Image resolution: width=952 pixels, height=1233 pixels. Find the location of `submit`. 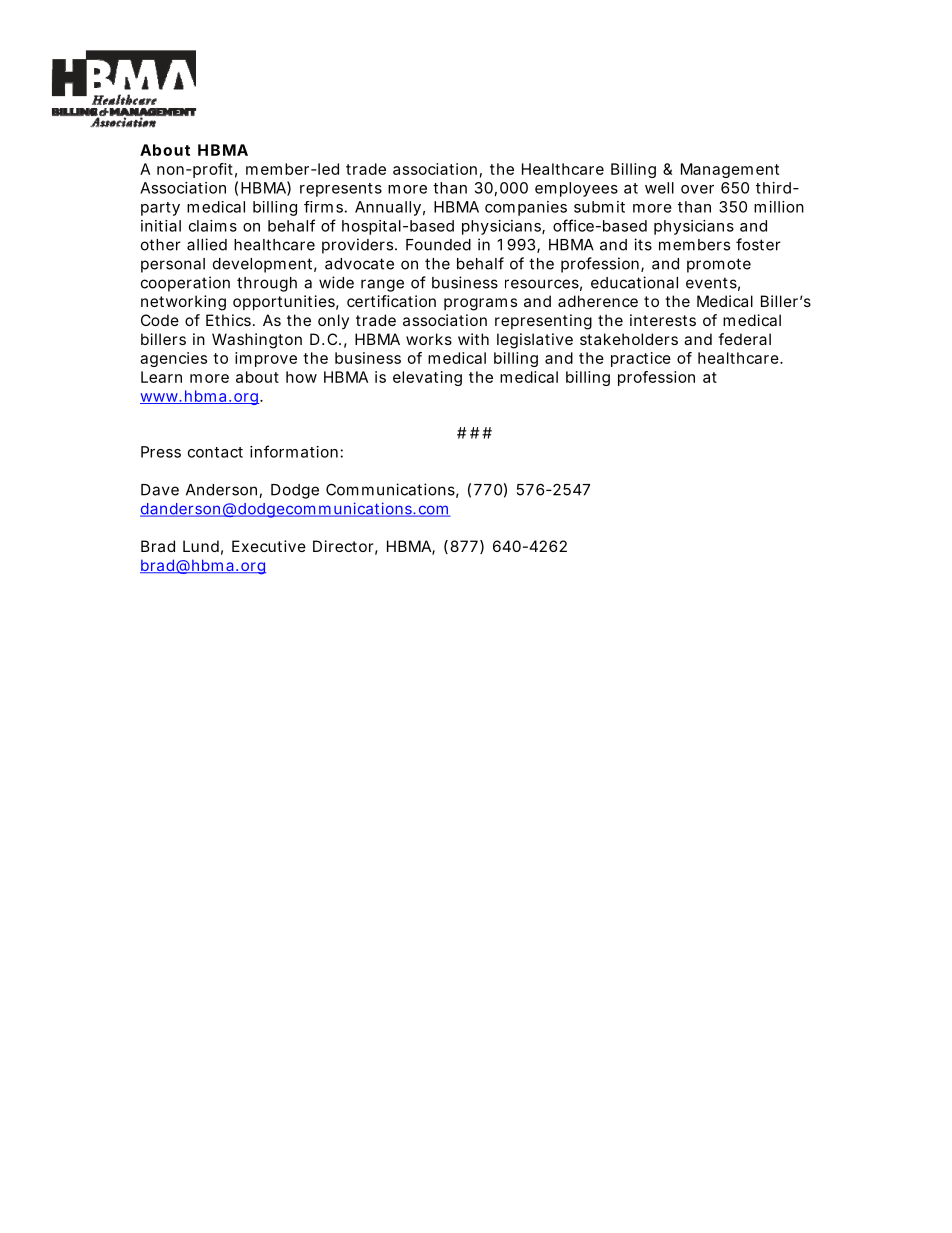

submit is located at coordinates (599, 207).
